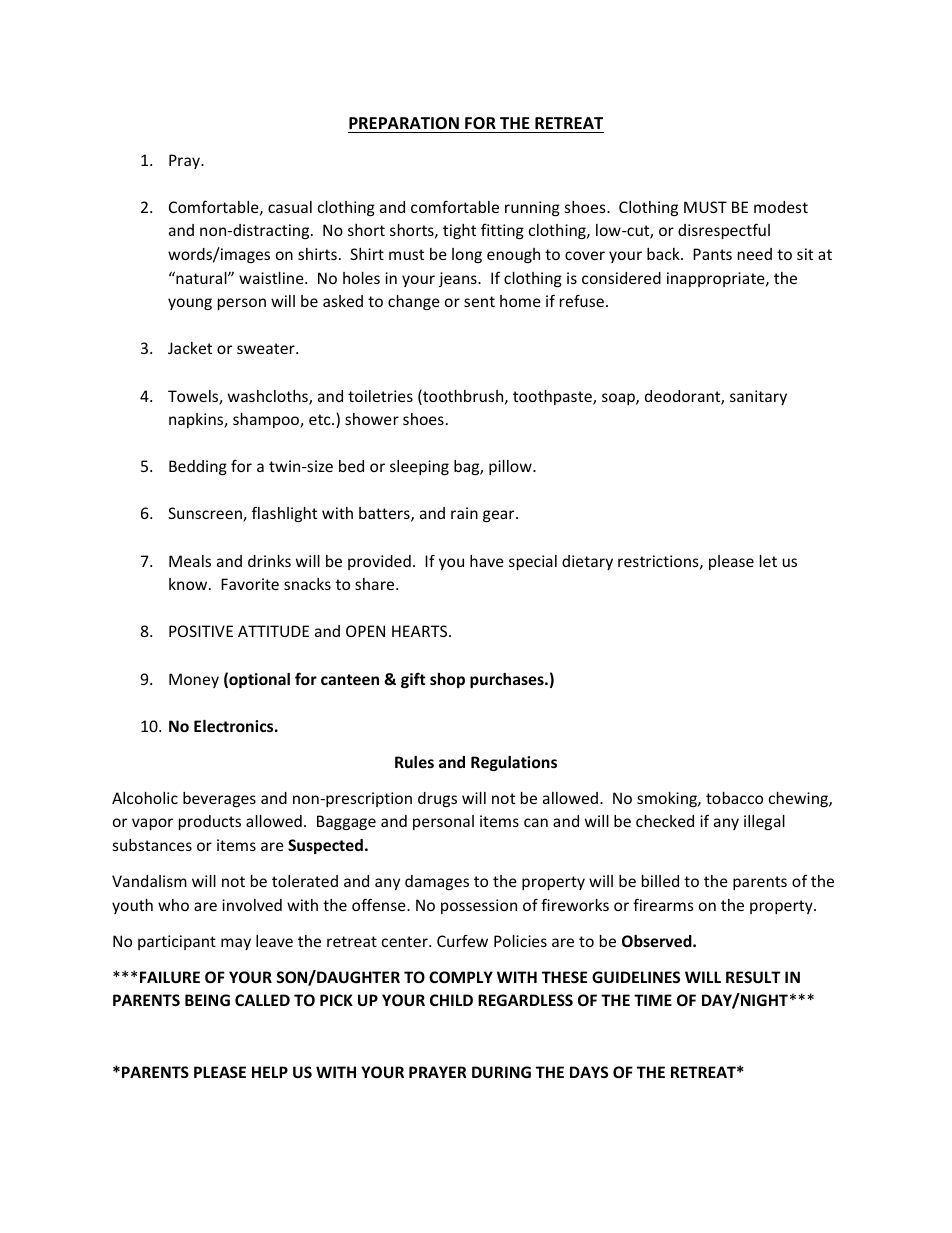  What do you see at coordinates (501, 1072) in the screenshot?
I see `DURING` at bounding box center [501, 1072].
